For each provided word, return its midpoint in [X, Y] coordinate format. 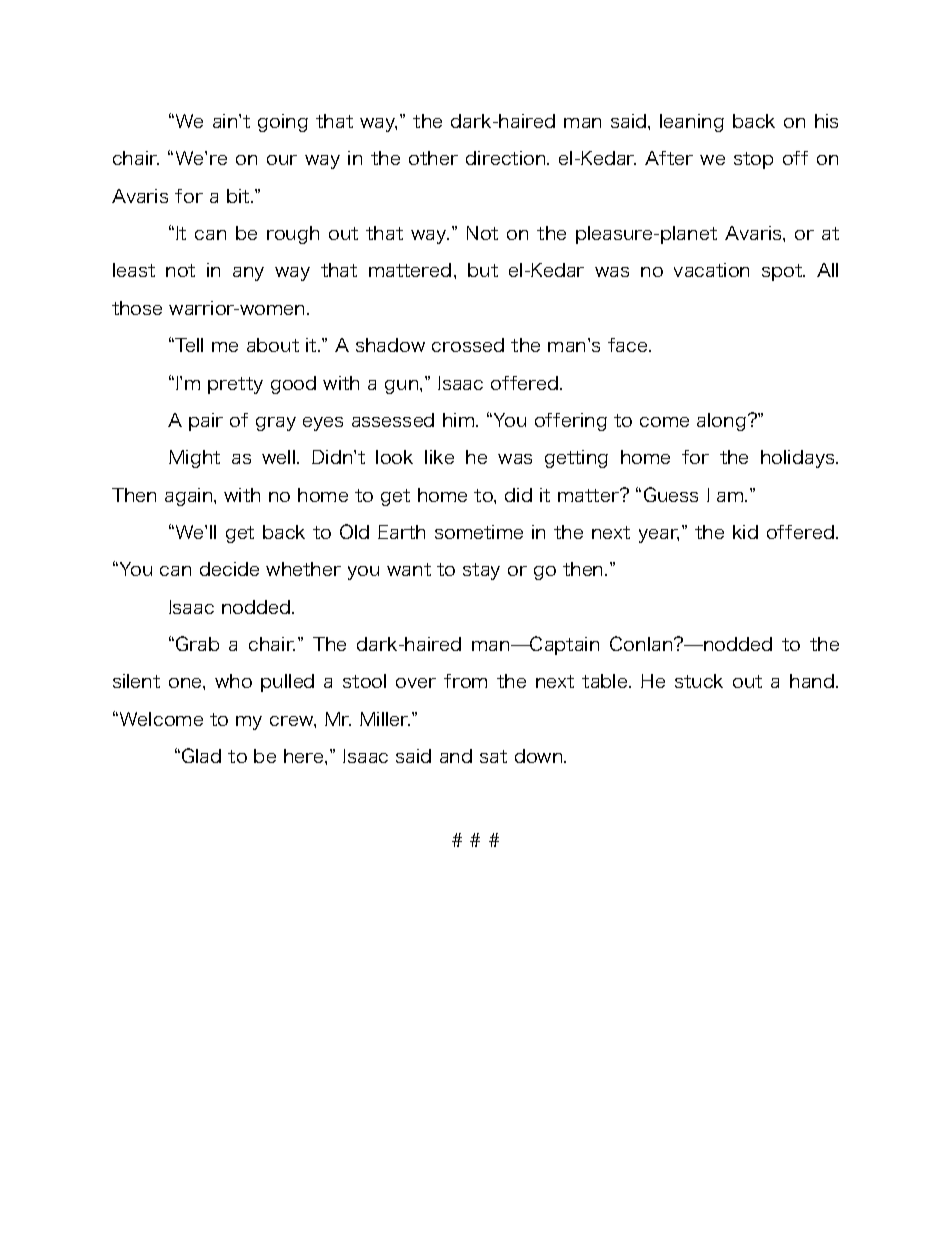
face [629, 345]
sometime [479, 532]
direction [507, 158]
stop [753, 160]
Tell [188, 345]
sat [493, 756]
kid [745, 532]
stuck [699, 681]
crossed [468, 345]
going [283, 123]
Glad [201, 755]
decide [229, 569]
